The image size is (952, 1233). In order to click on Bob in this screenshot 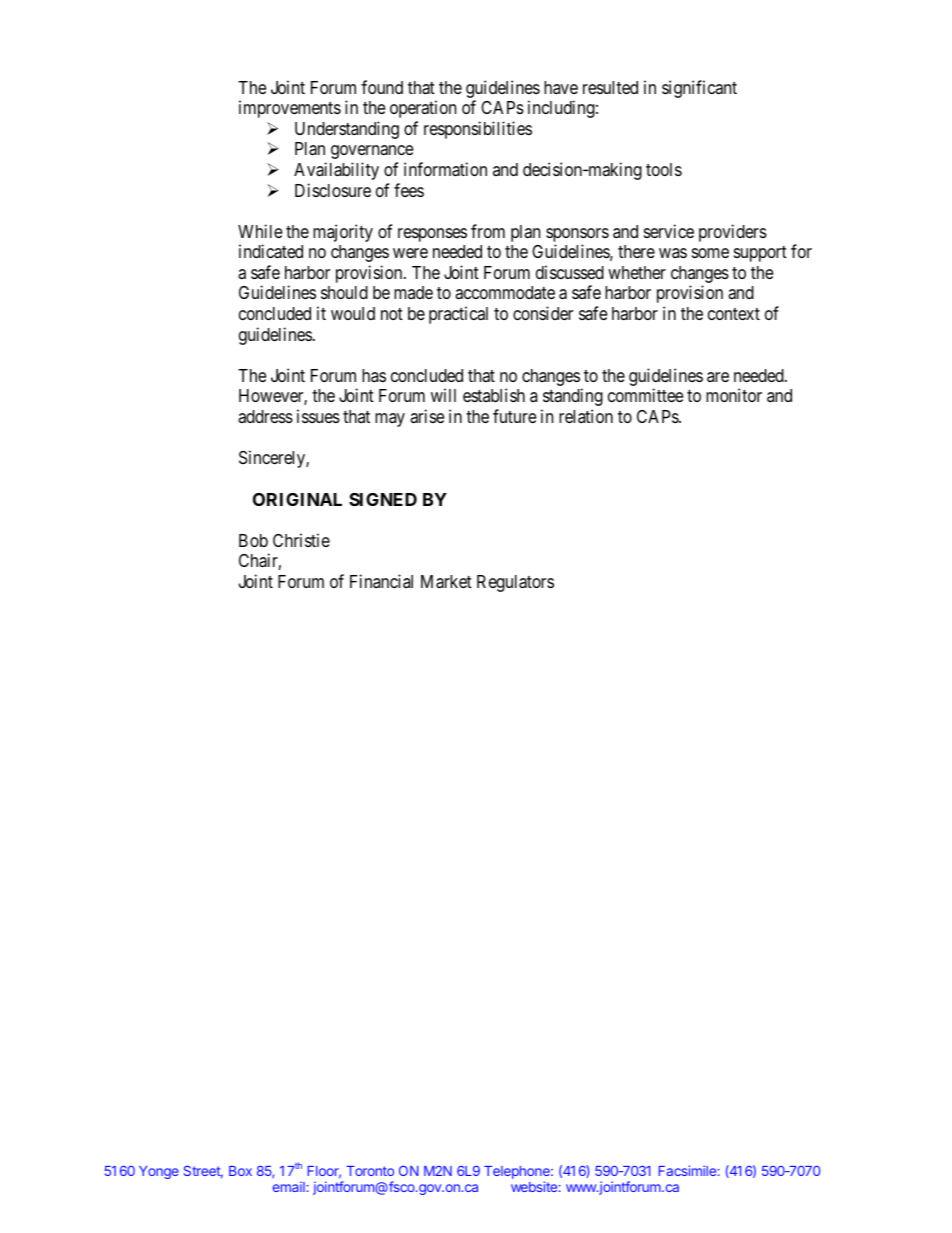, I will do `click(253, 540)`.
